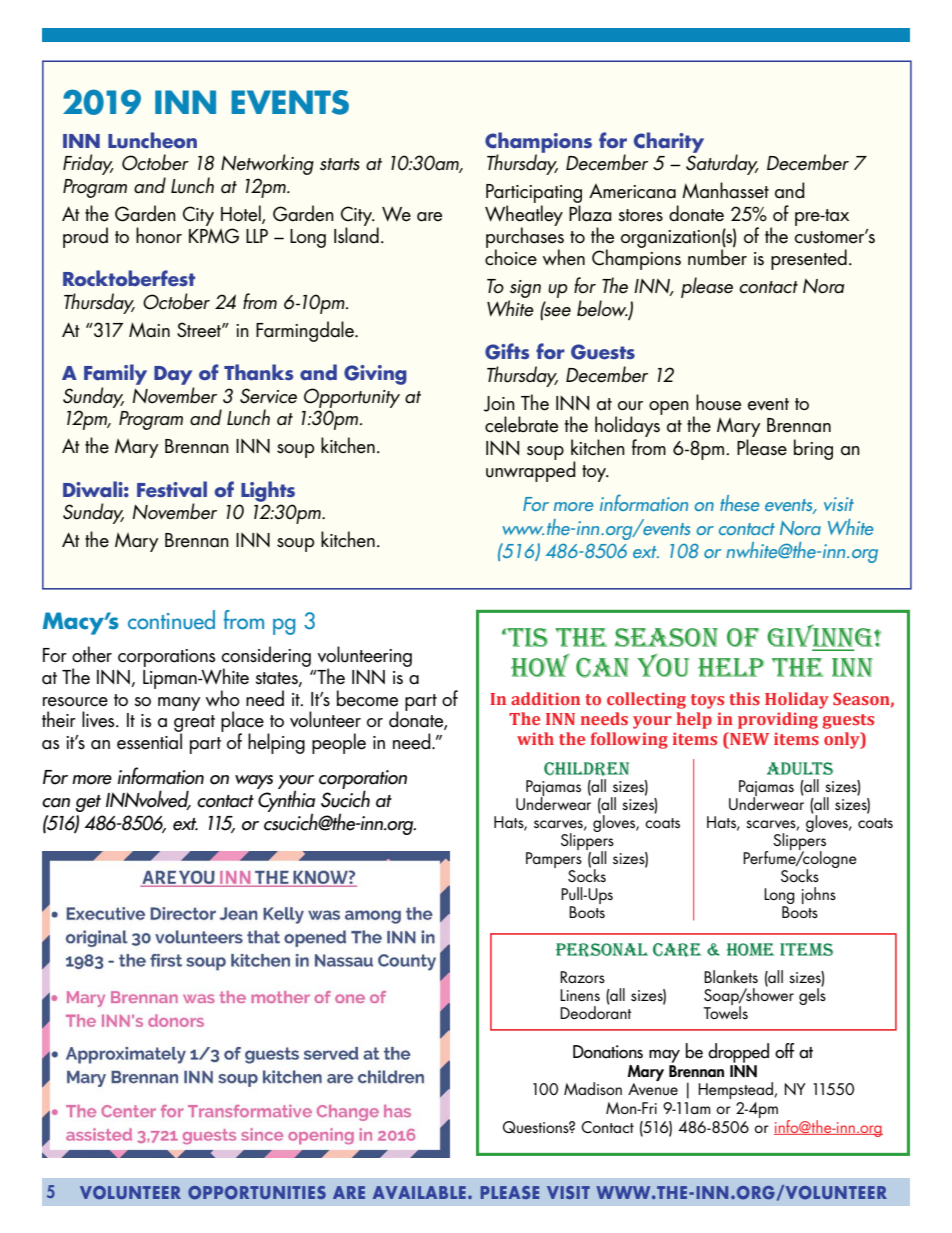 The height and width of the document is (1233, 952). I want to click on OPPORTUNITIES, so click(257, 1193).
